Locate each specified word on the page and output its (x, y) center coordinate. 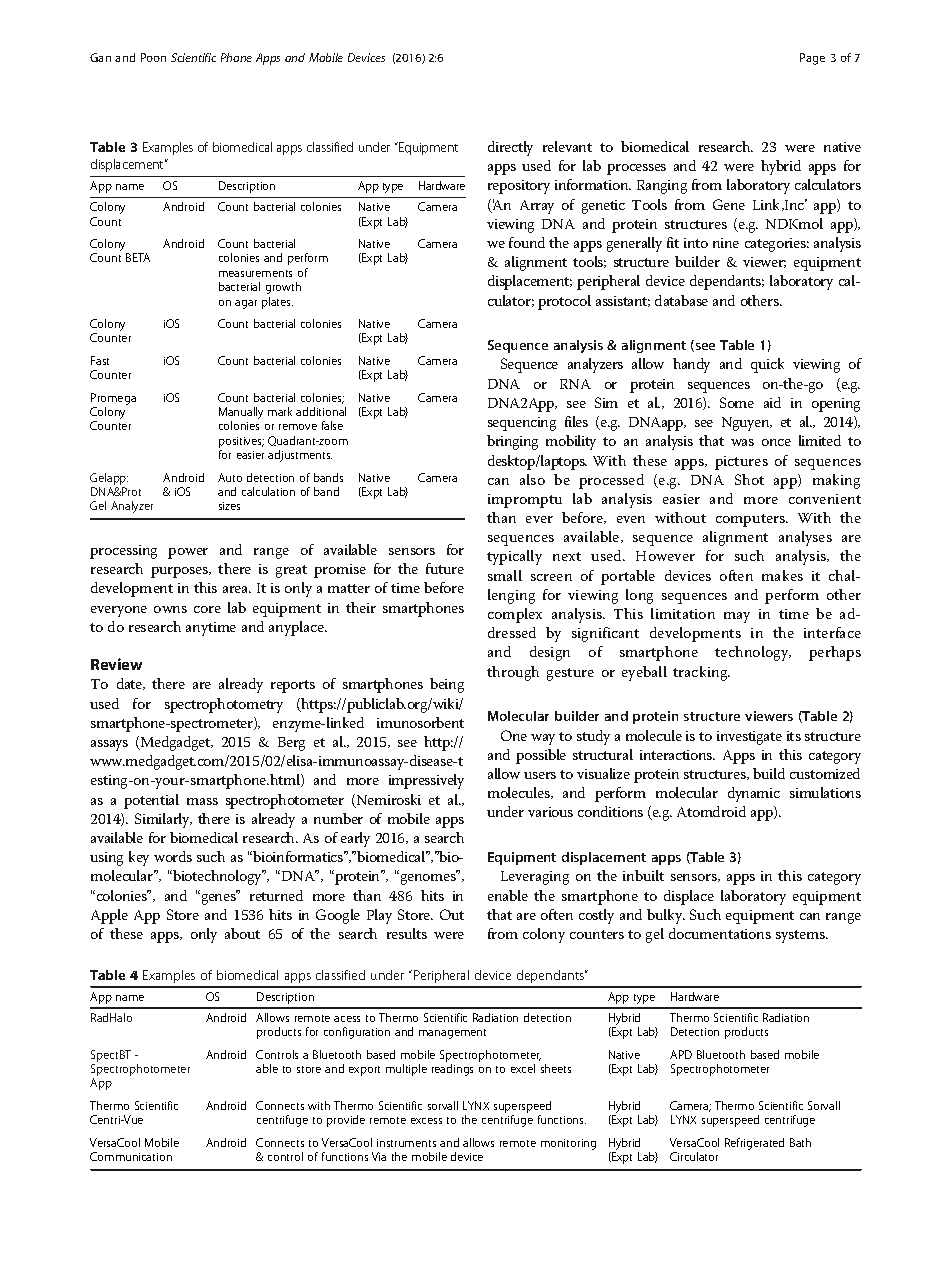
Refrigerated (754, 1144)
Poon (153, 57)
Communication (131, 1156)
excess (426, 1121)
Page (812, 59)
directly (510, 148)
